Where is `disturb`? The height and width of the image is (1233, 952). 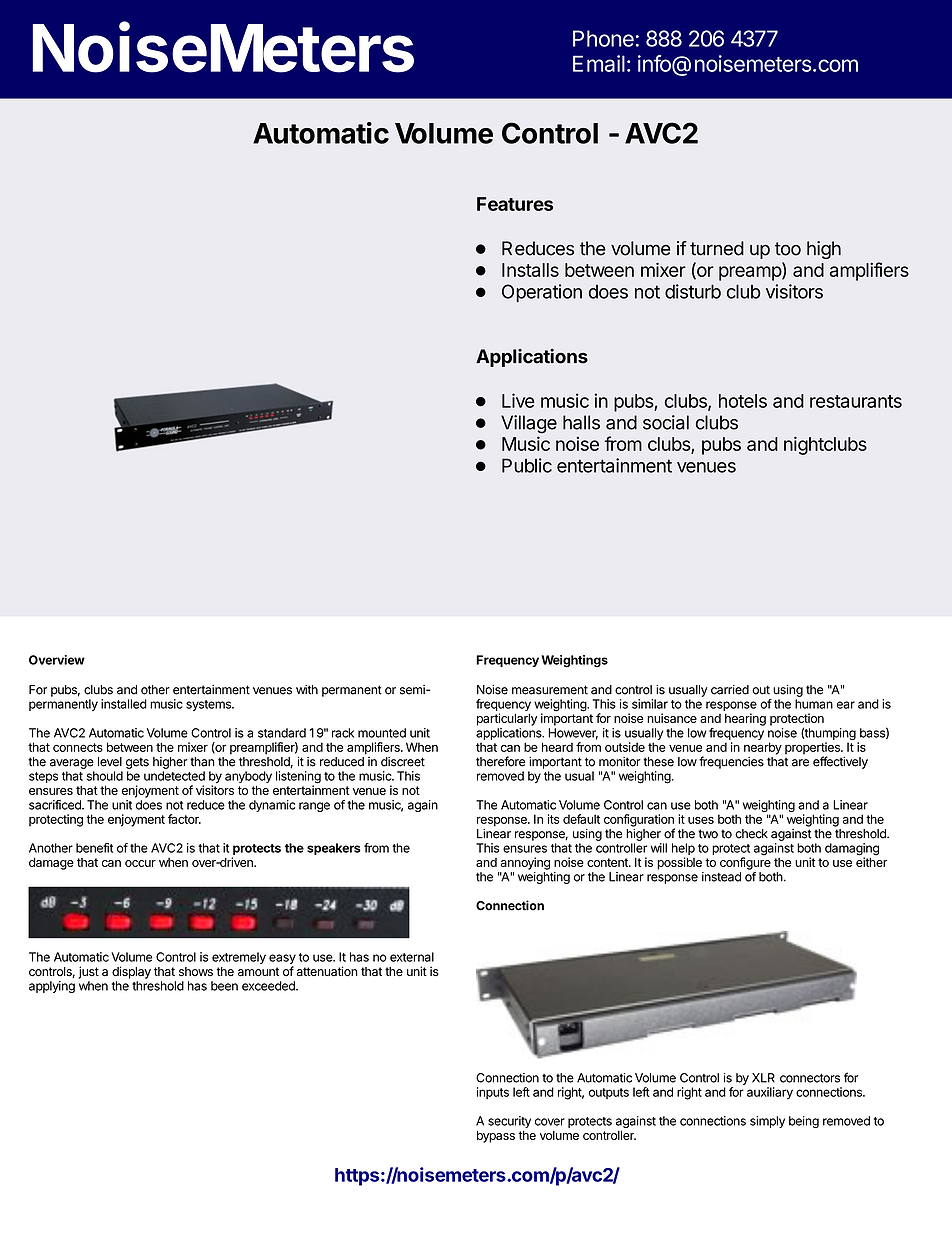 disturb is located at coordinates (693, 291).
